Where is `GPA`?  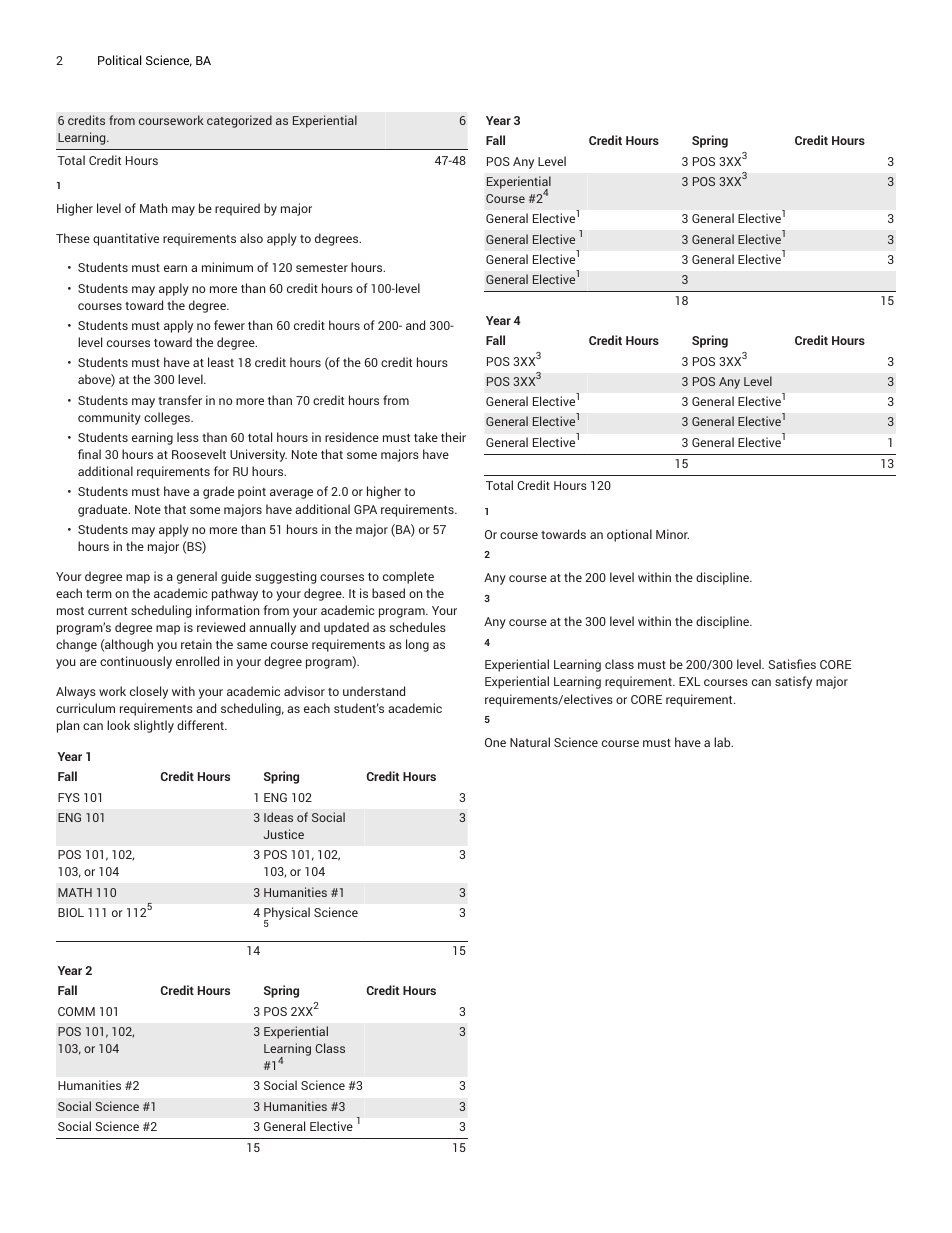
GPA is located at coordinates (365, 509).
